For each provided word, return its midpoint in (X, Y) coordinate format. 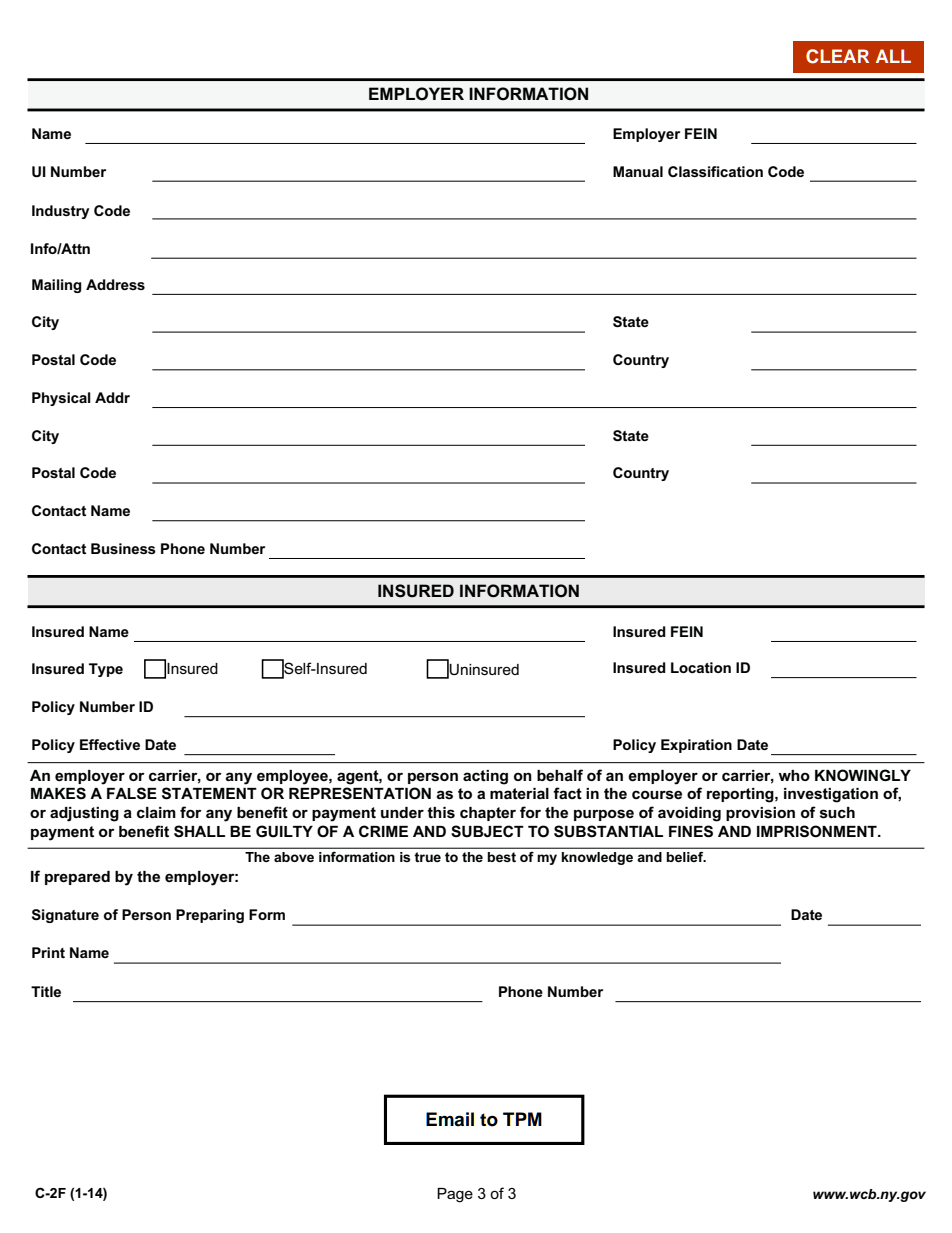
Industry (61, 212)
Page (455, 1195)
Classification (715, 171)
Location (701, 667)
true (427, 857)
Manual (638, 171)
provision (760, 814)
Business (123, 548)
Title (46, 991)
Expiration (696, 746)
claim (156, 812)
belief (686, 857)
